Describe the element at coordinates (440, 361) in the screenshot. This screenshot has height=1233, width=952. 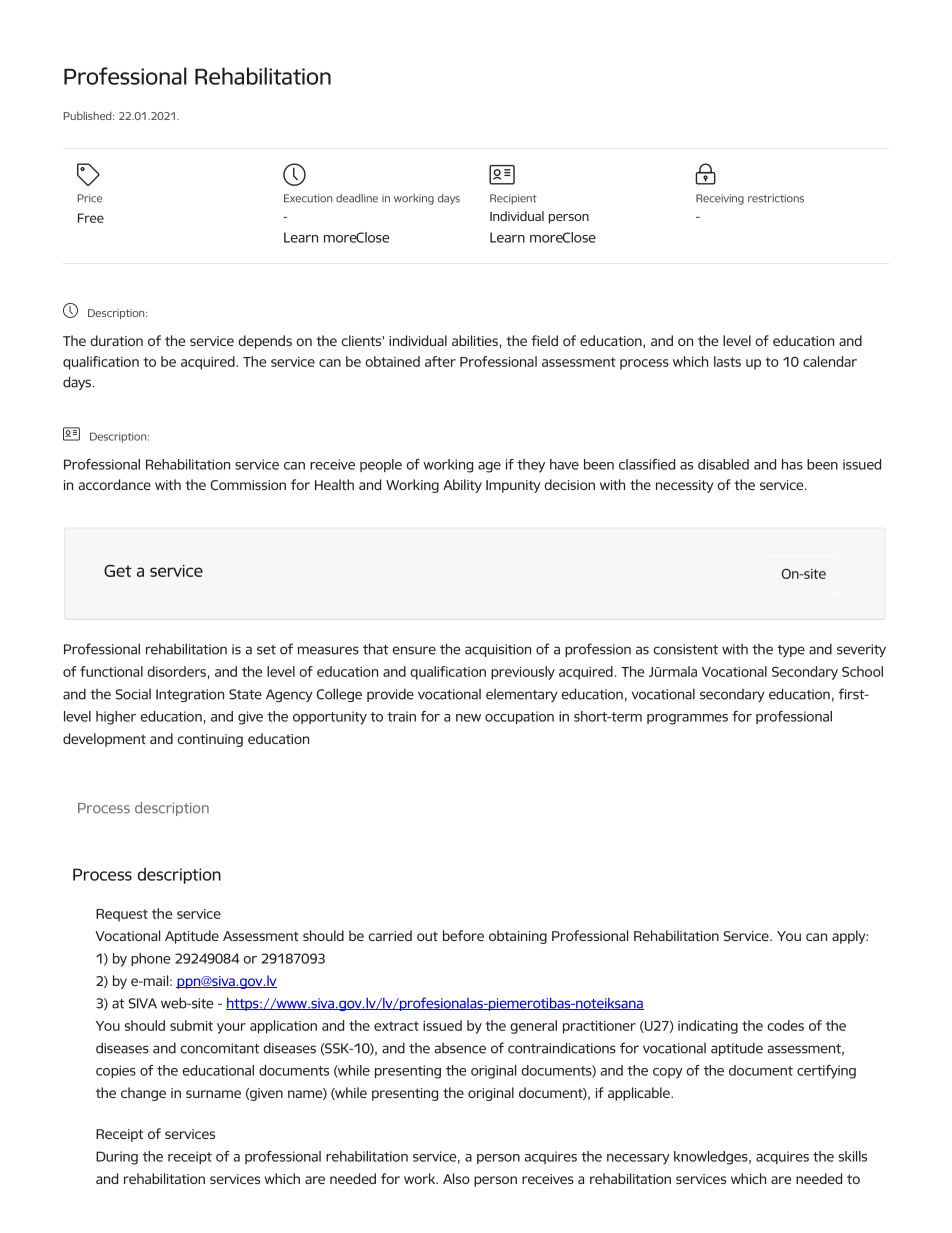
I see `after` at that location.
